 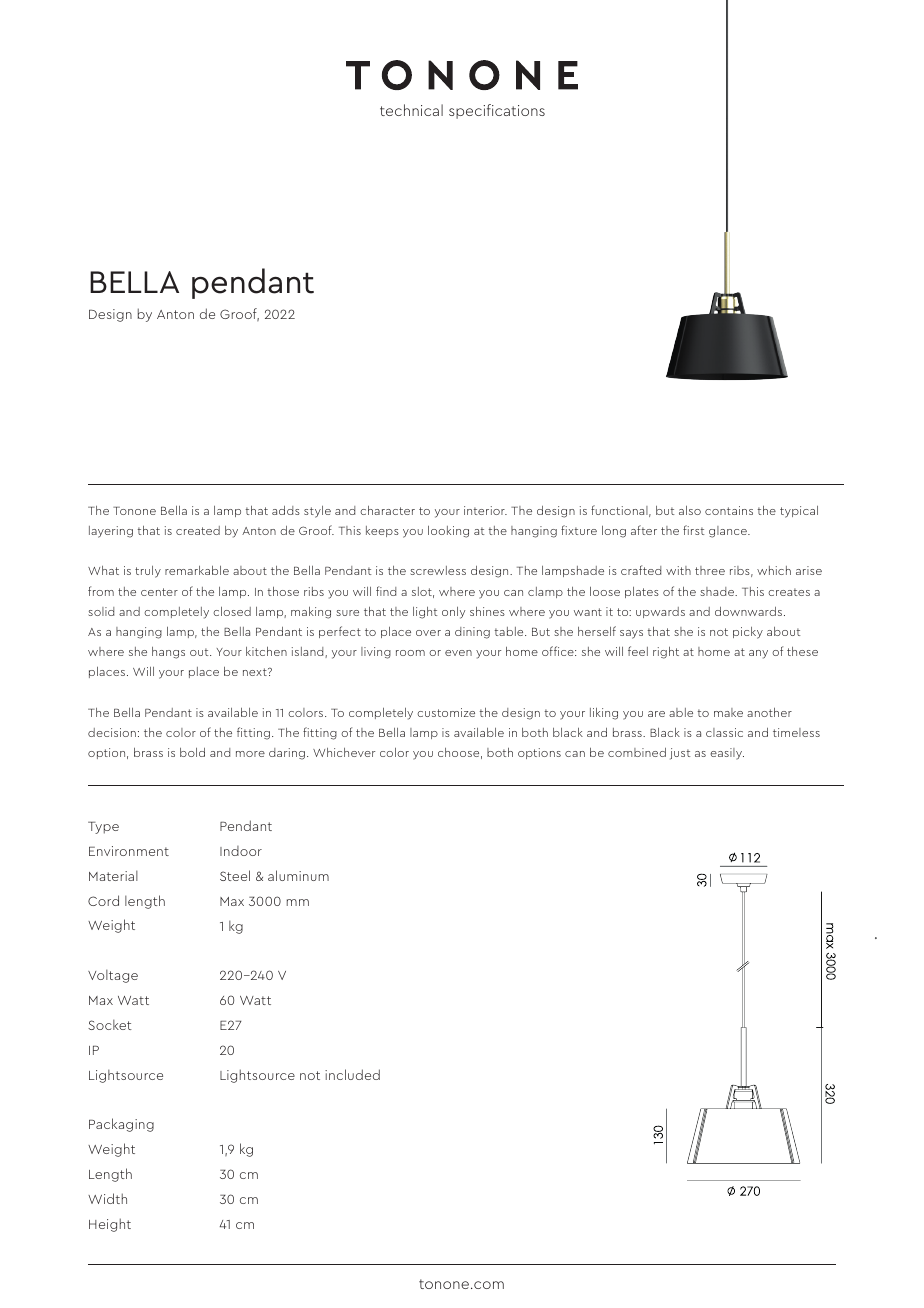 I want to click on Width, so click(x=107, y=1198).
